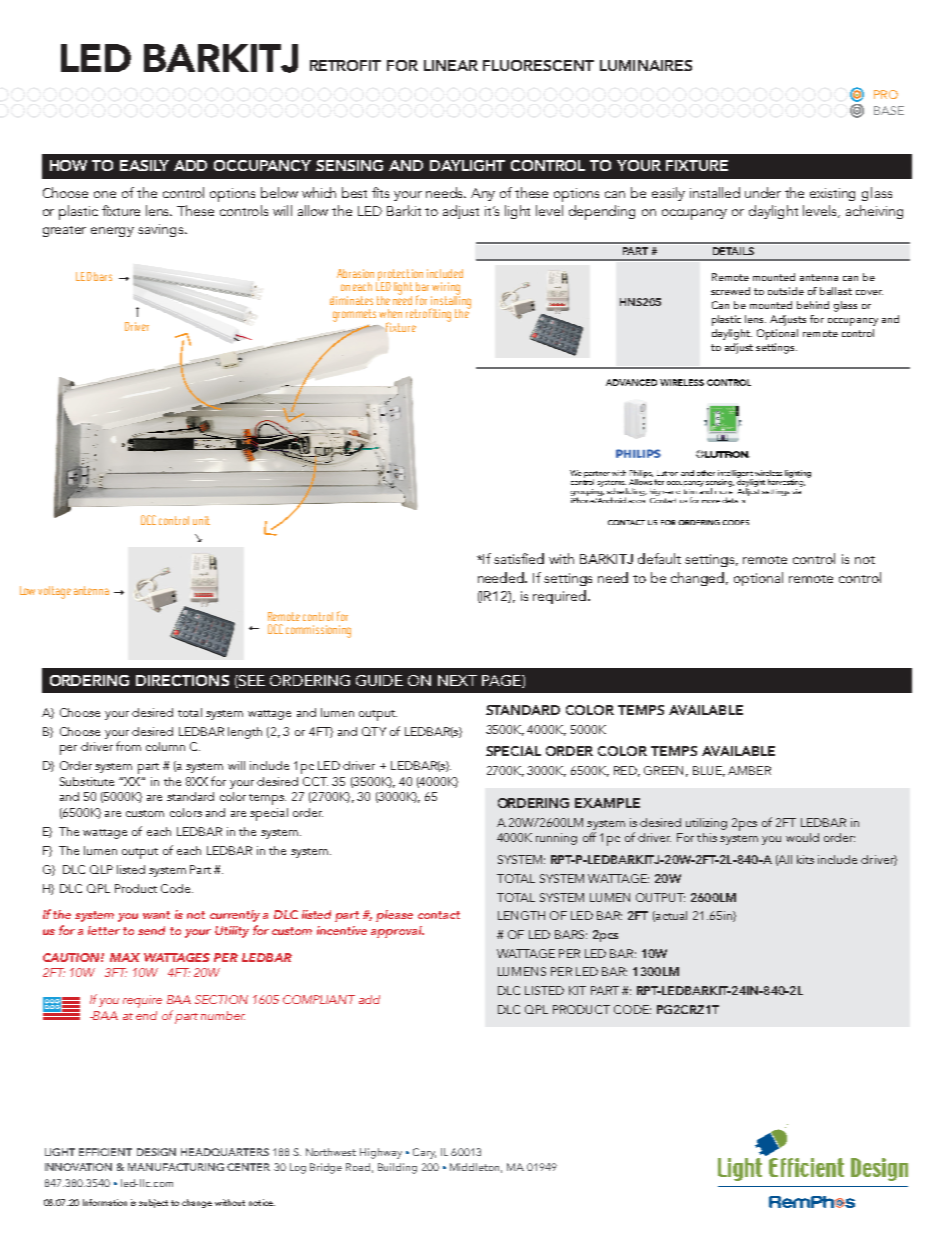 The height and width of the image is (1233, 952). I want to click on Substitute, so click(87, 781).
